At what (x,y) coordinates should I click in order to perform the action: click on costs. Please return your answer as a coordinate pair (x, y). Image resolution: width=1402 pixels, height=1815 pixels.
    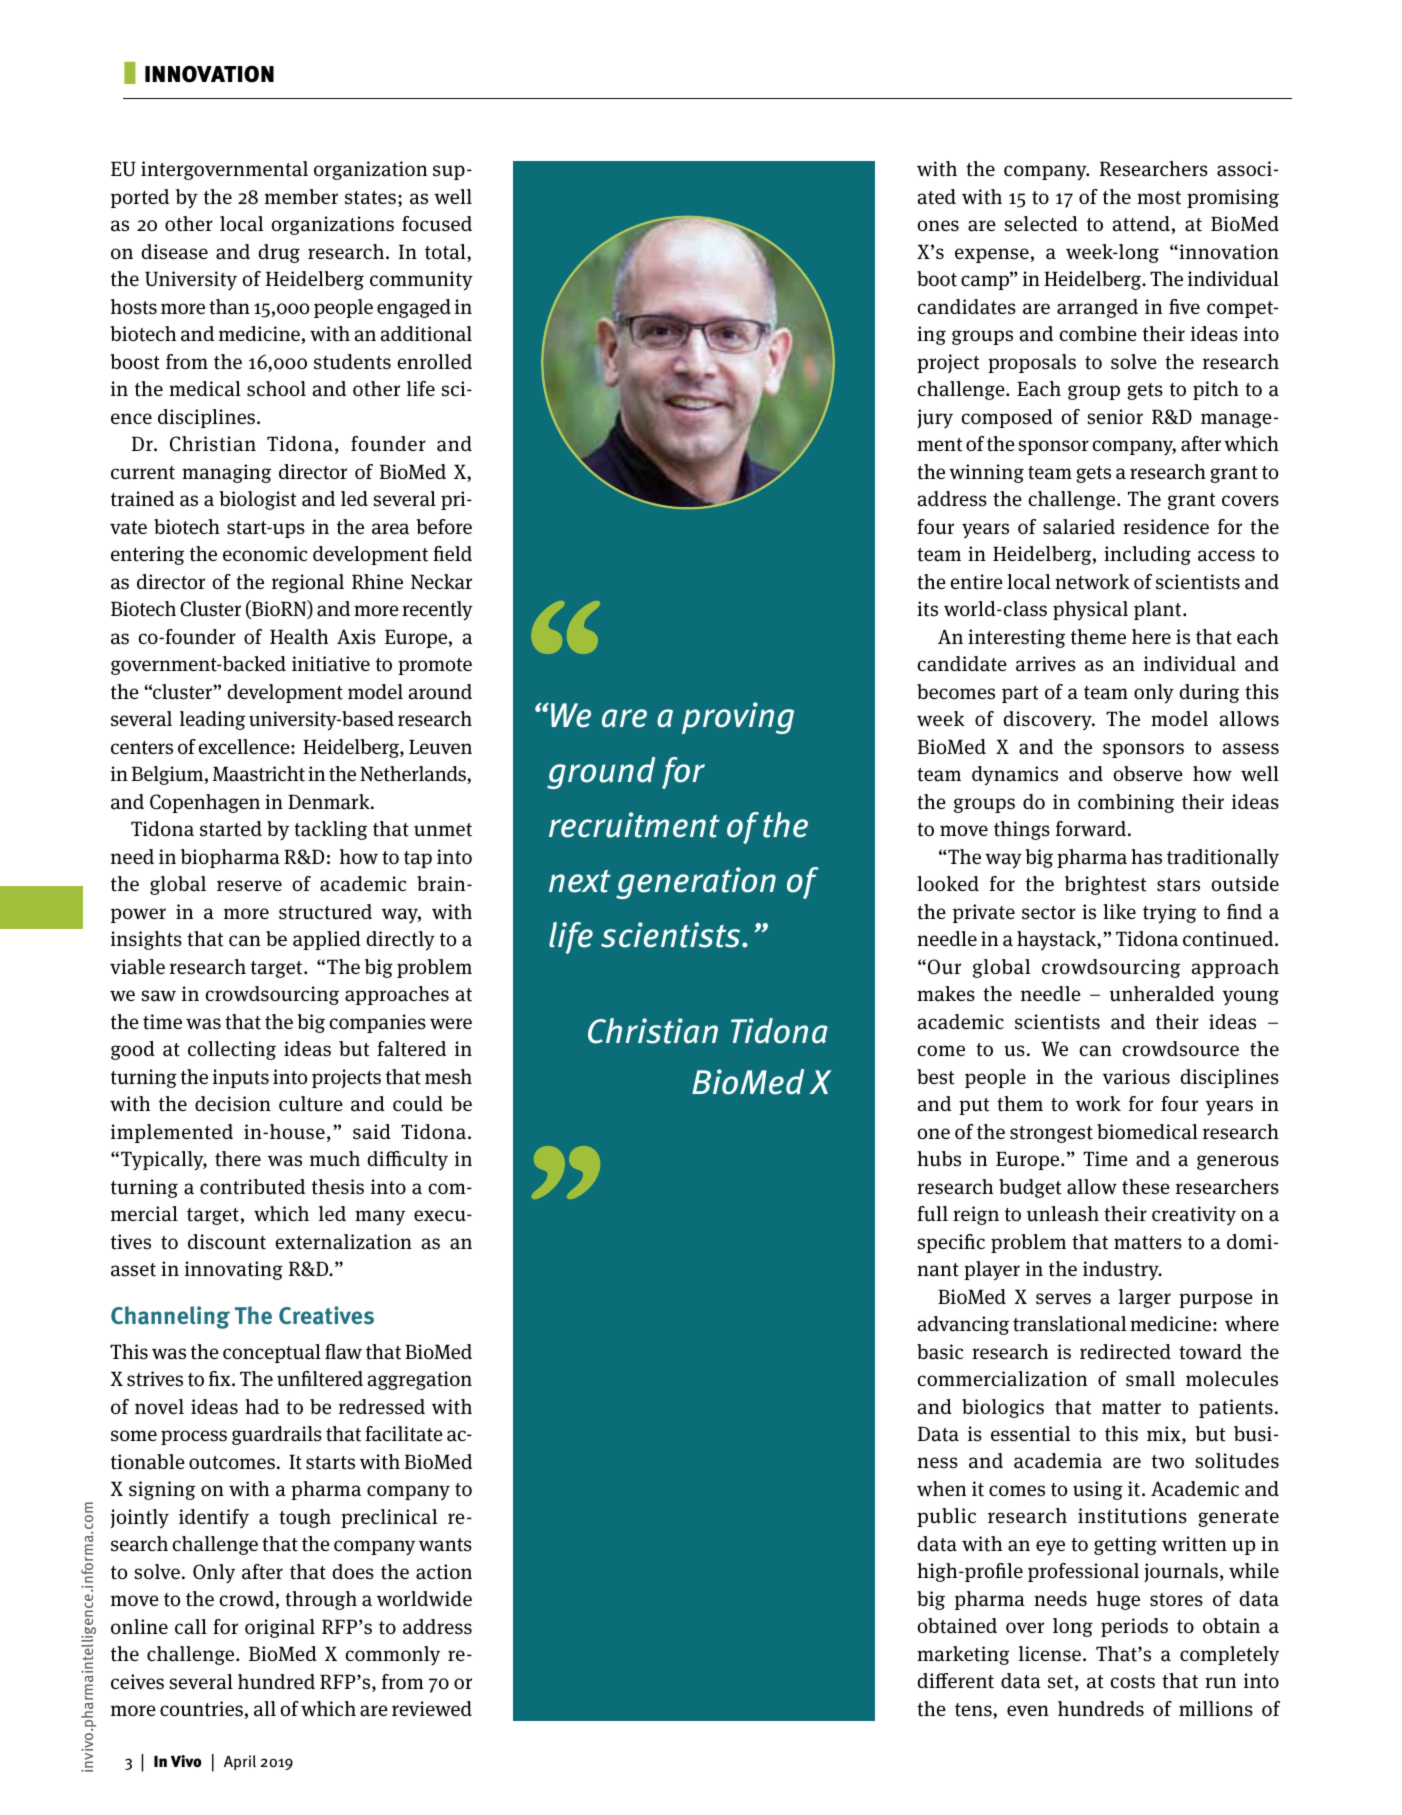
    Looking at the image, I should click on (1132, 1682).
